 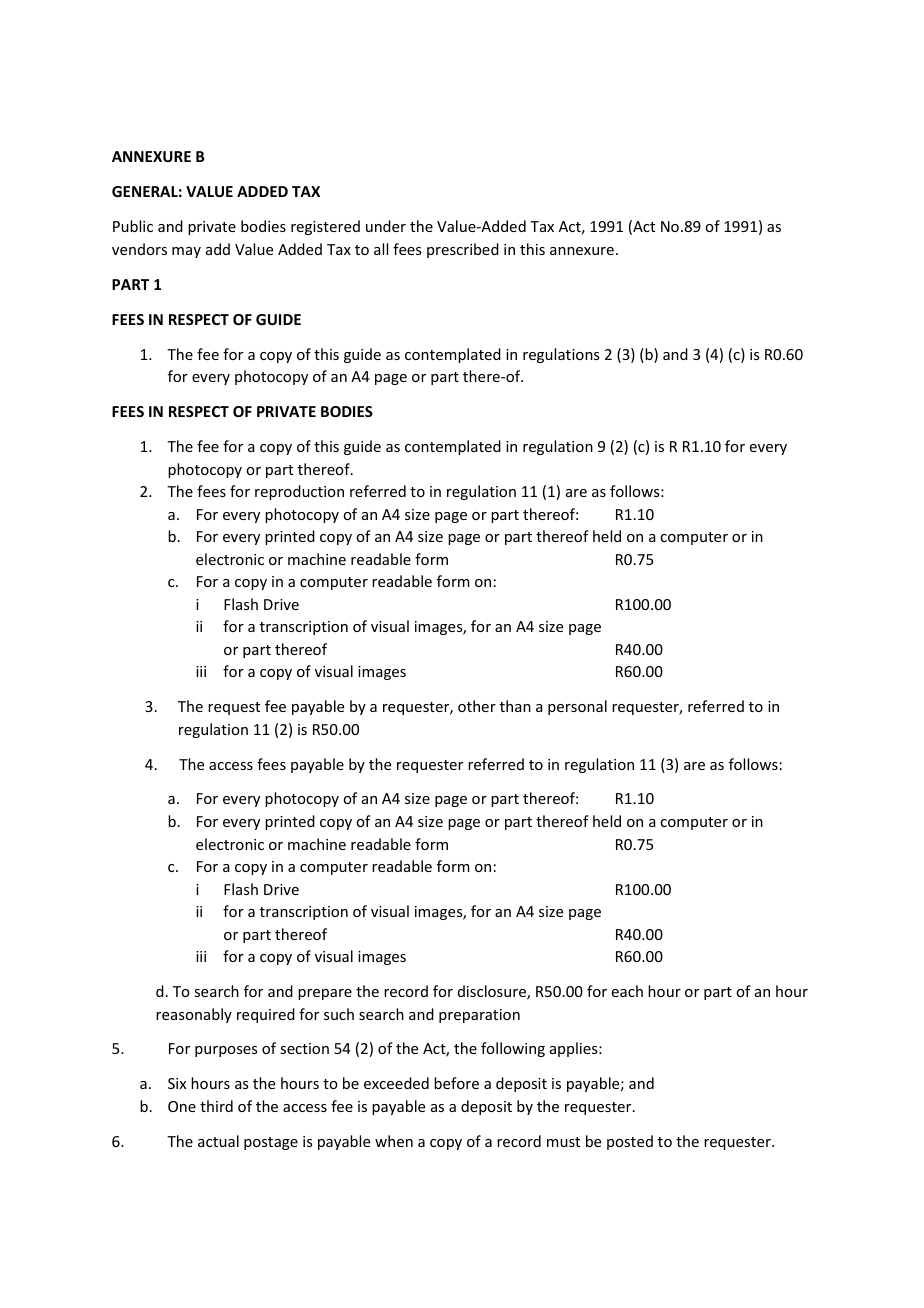 I want to click on all, so click(x=381, y=249).
